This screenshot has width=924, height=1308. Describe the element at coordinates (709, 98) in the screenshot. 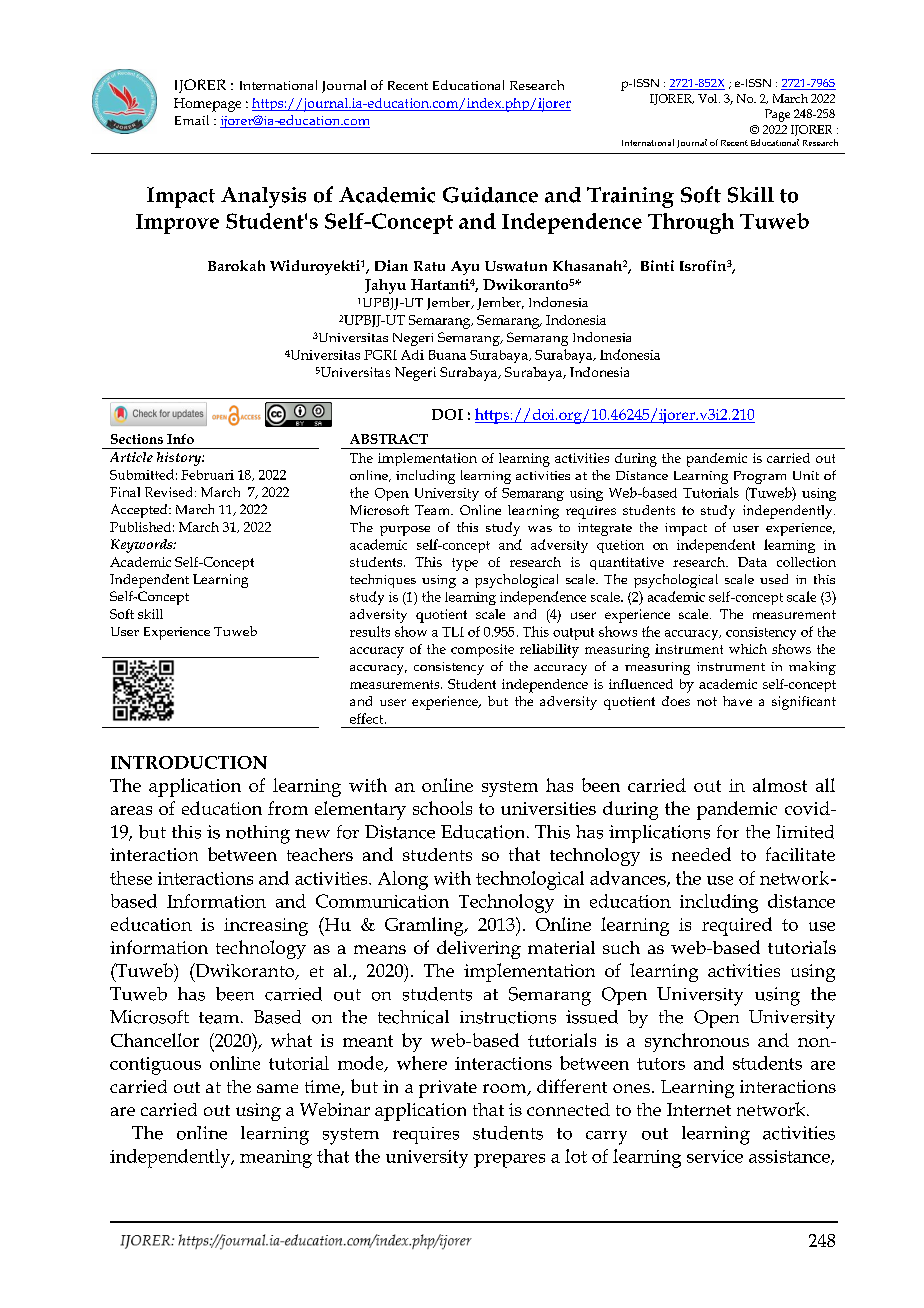

I see `Vol` at that location.
